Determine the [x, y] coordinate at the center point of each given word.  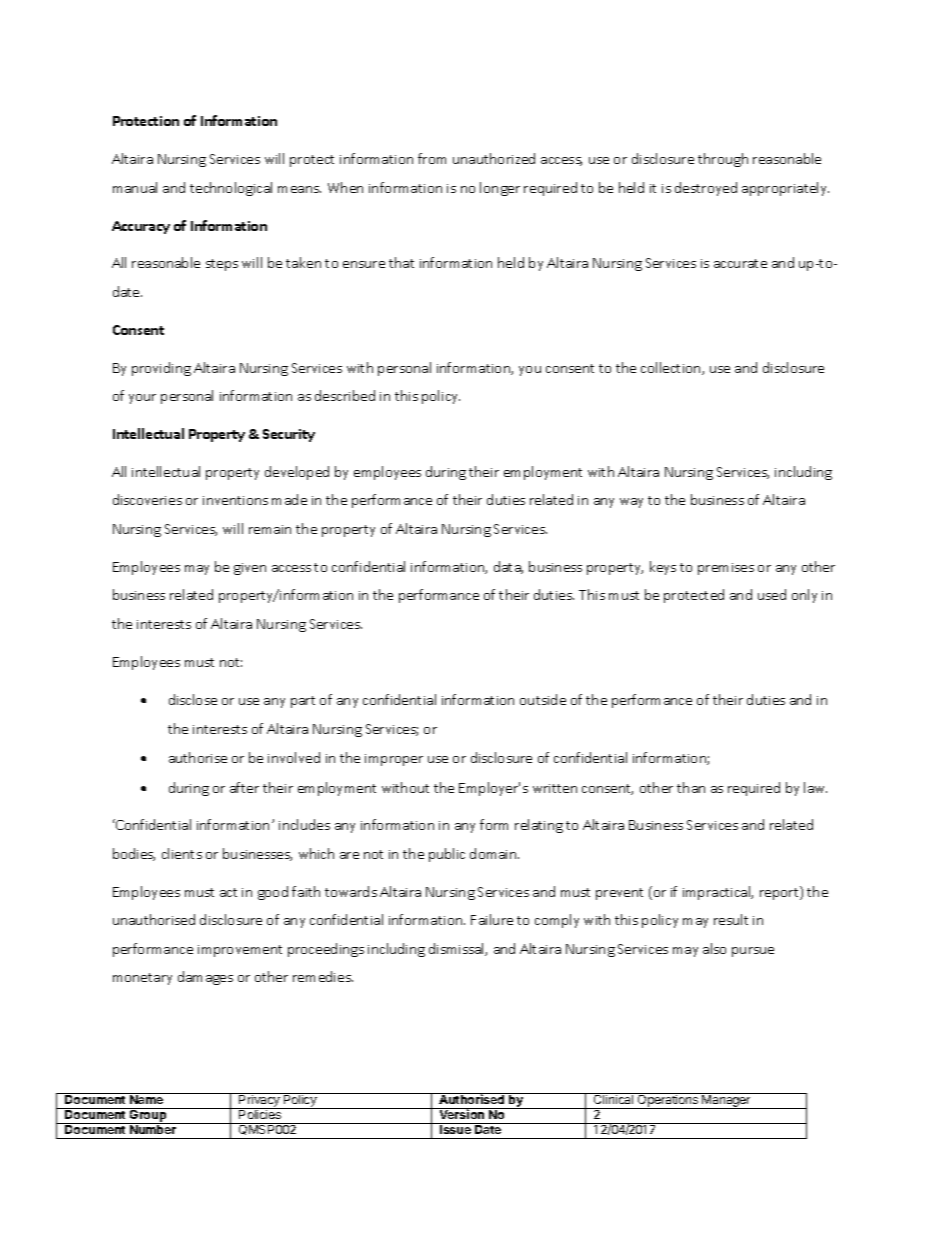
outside [543, 699]
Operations [668, 1101]
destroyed [706, 189]
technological [231, 189]
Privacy [259, 1101]
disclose [193, 699]
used [772, 594]
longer [500, 189]
